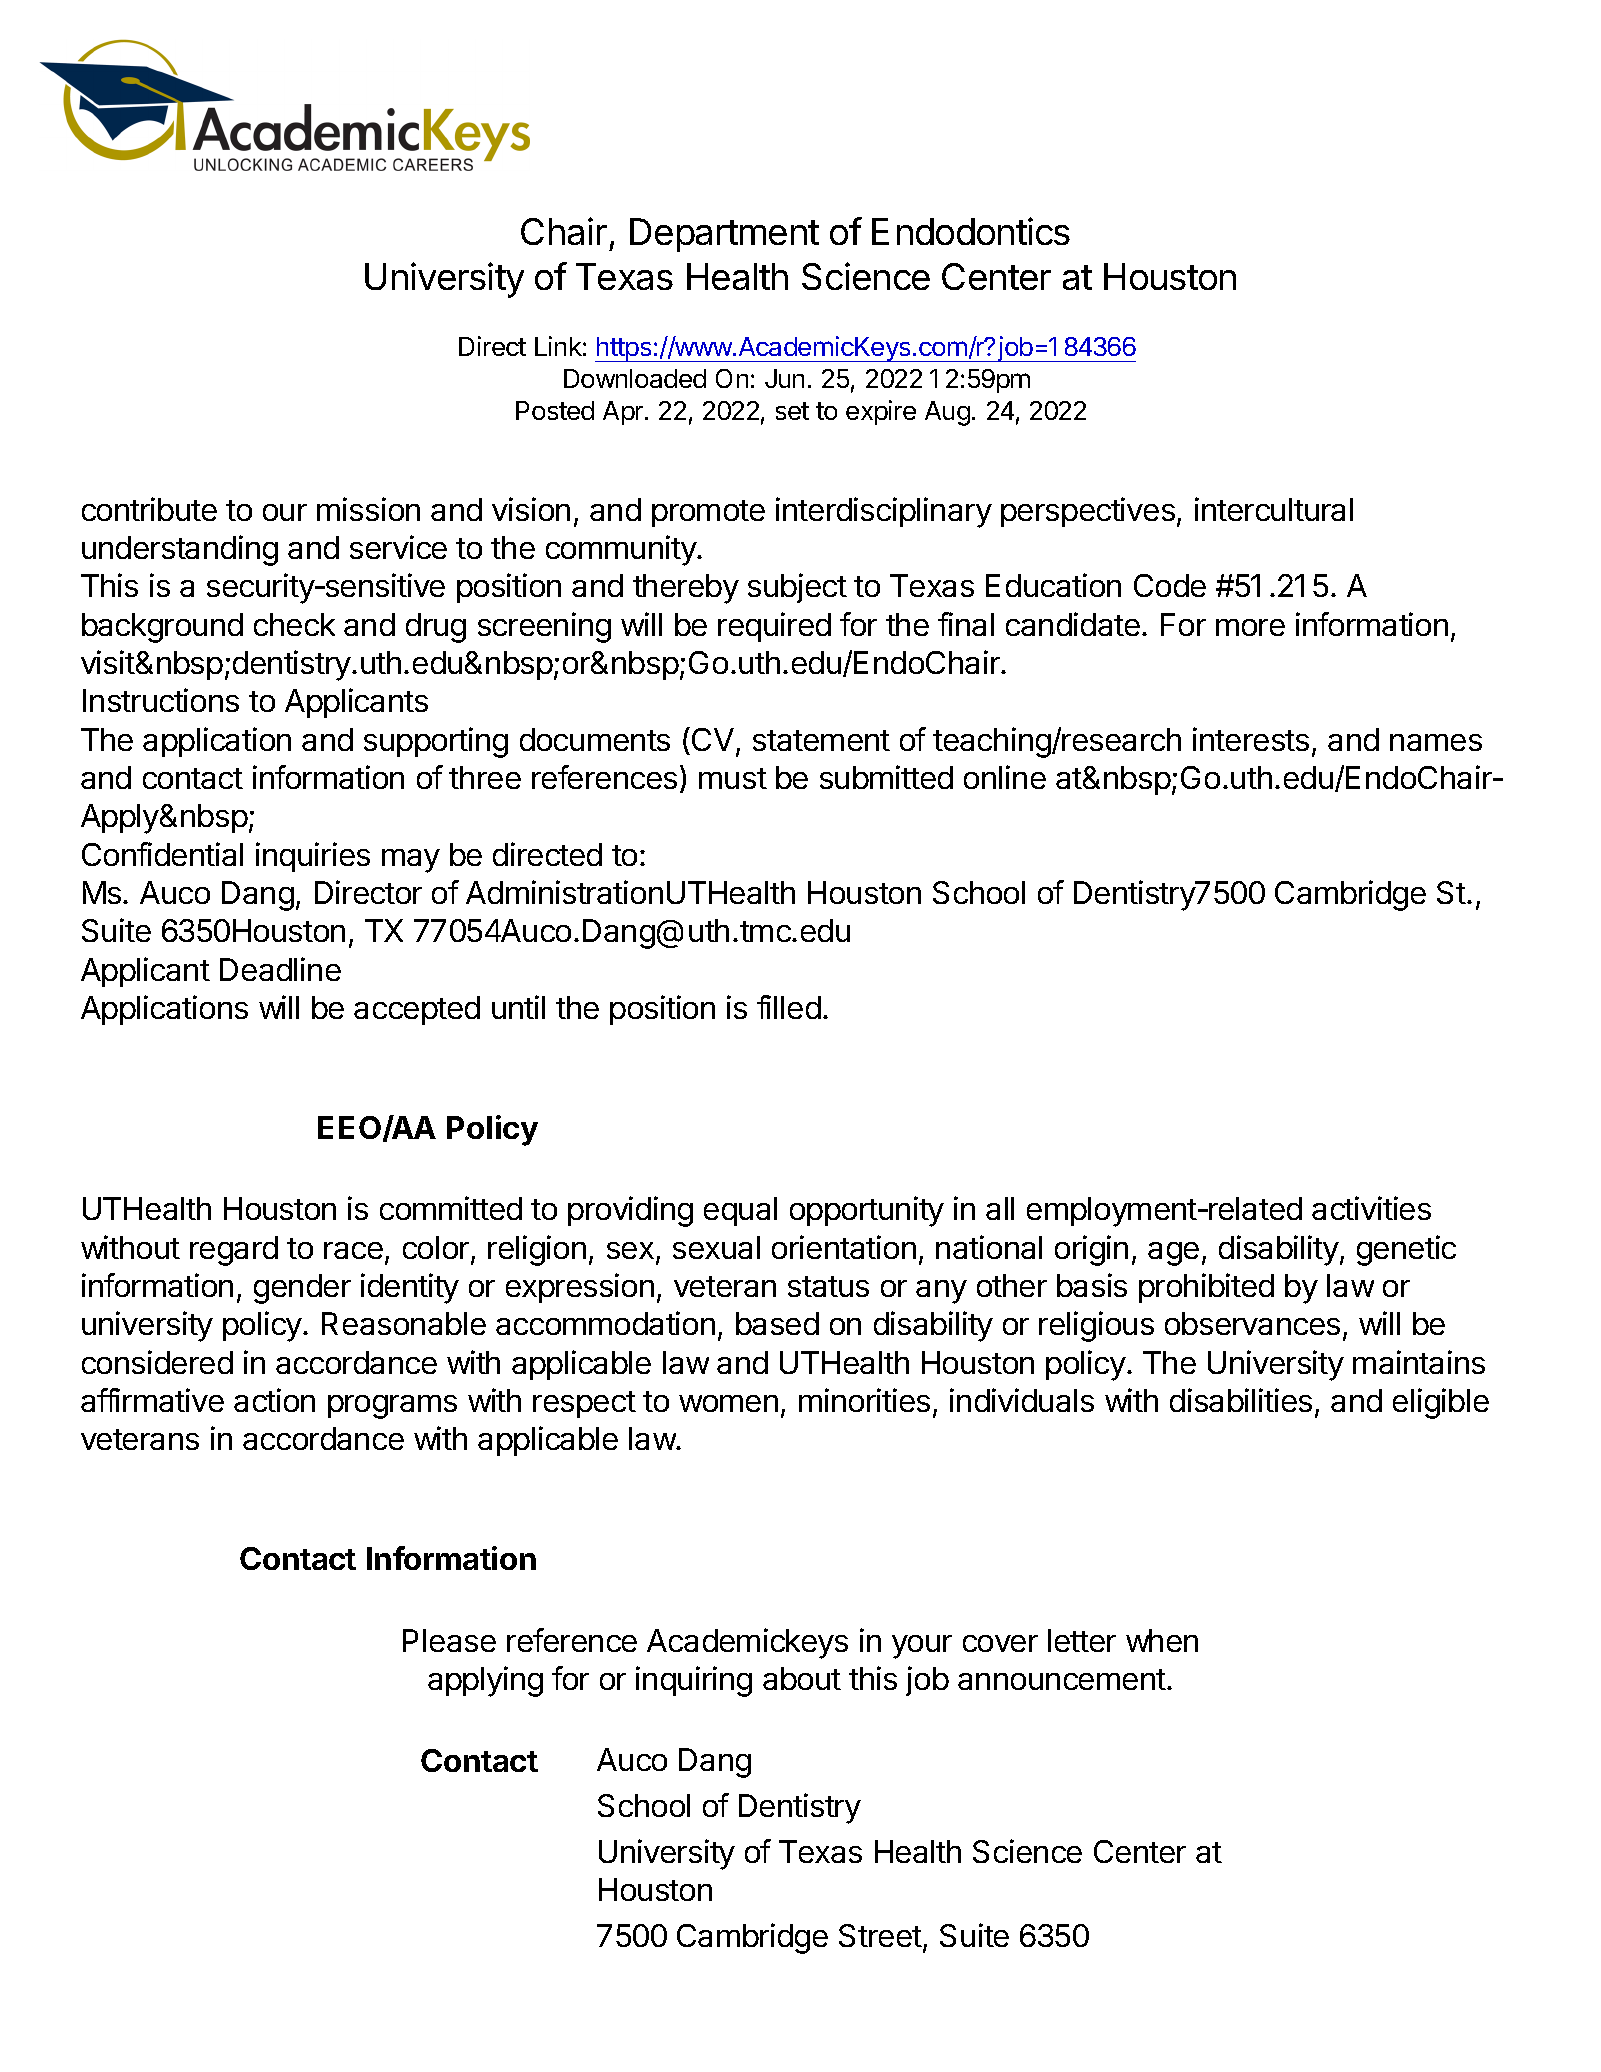 This page has height=2072, width=1601. I want to click on activities, so click(1371, 1208).
